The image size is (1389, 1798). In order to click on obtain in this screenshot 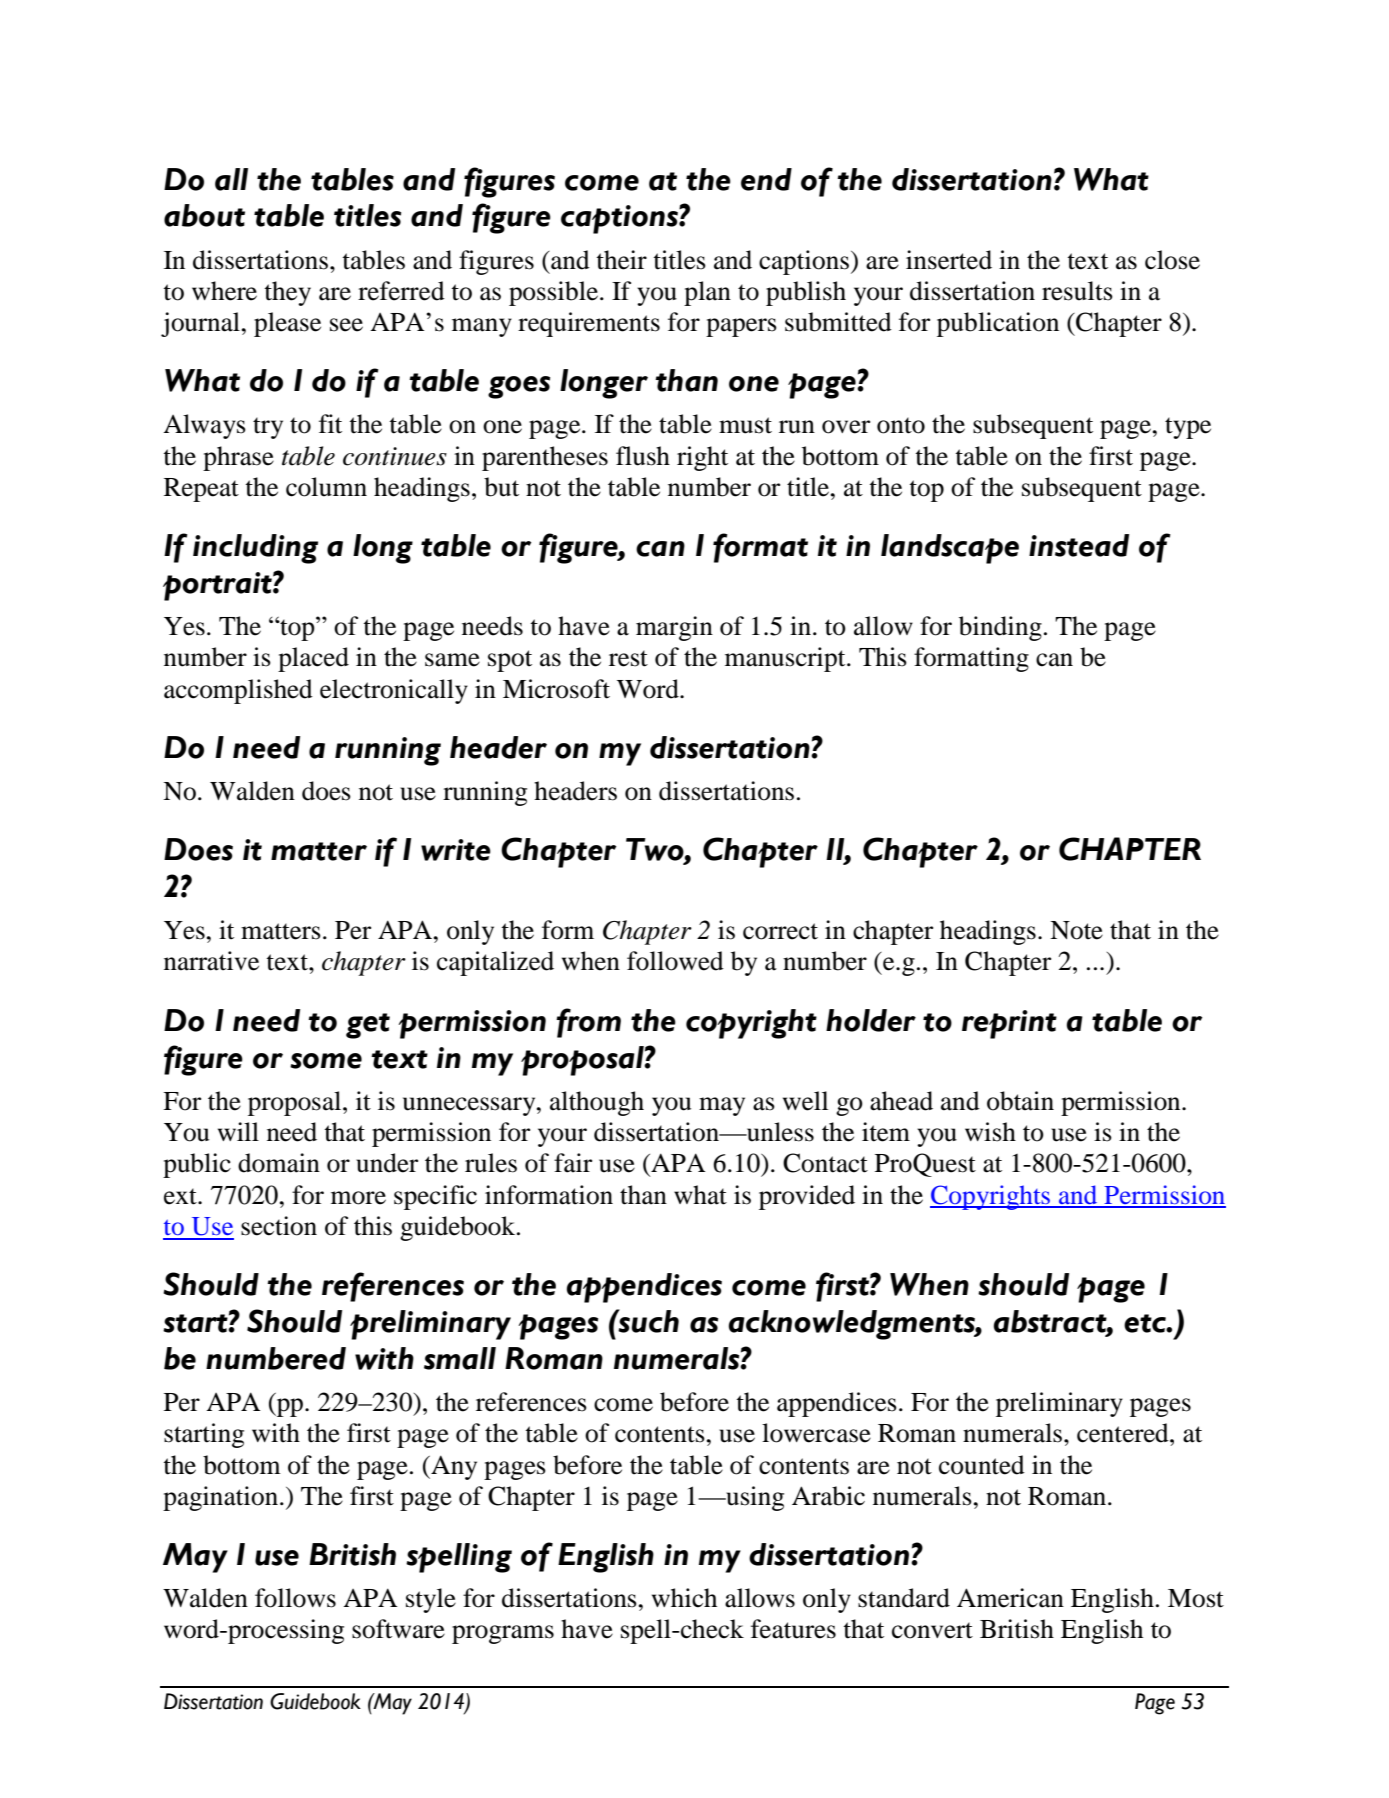, I will do `click(1020, 1101)`.
